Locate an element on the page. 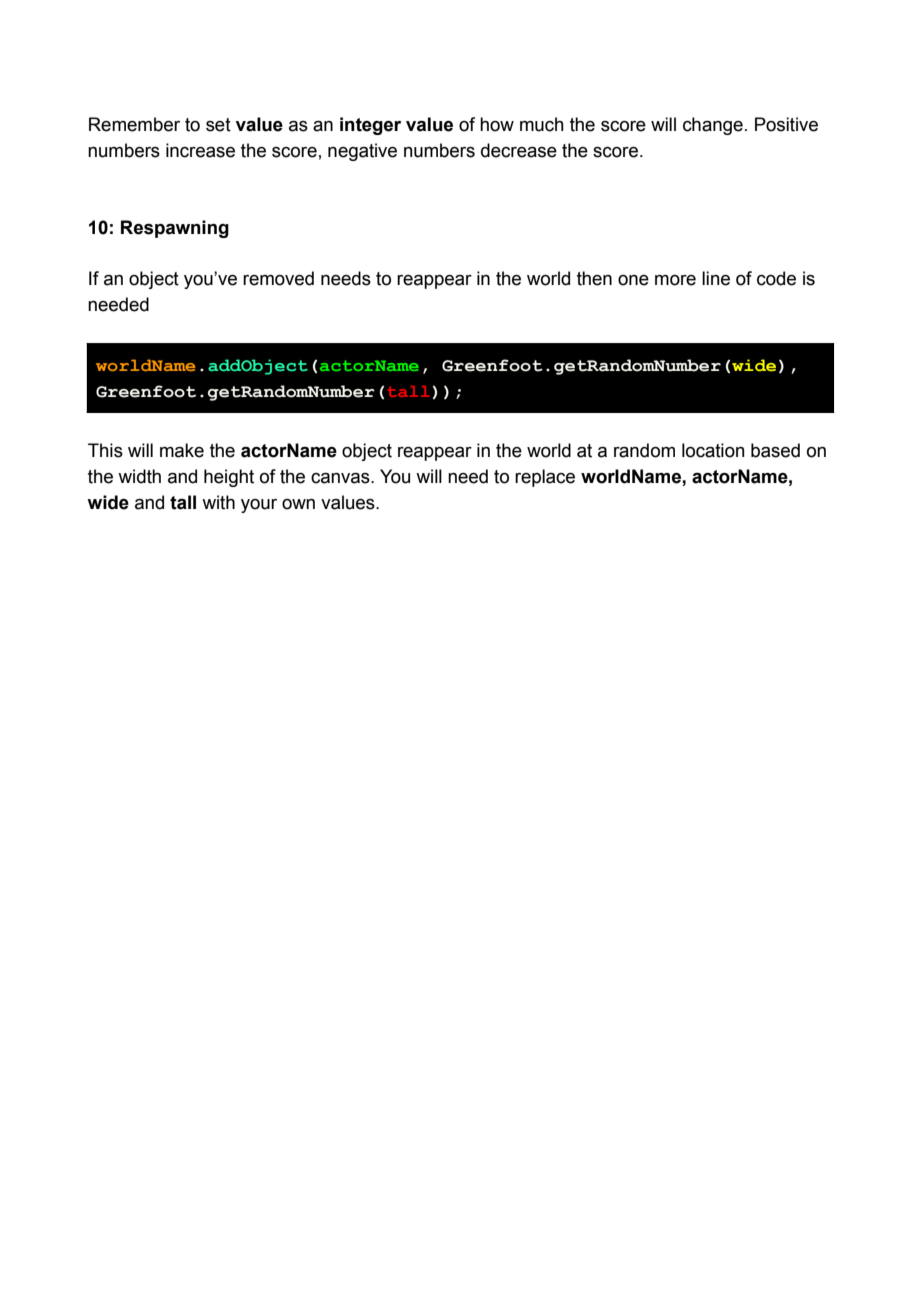  location is located at coordinates (713, 450).
